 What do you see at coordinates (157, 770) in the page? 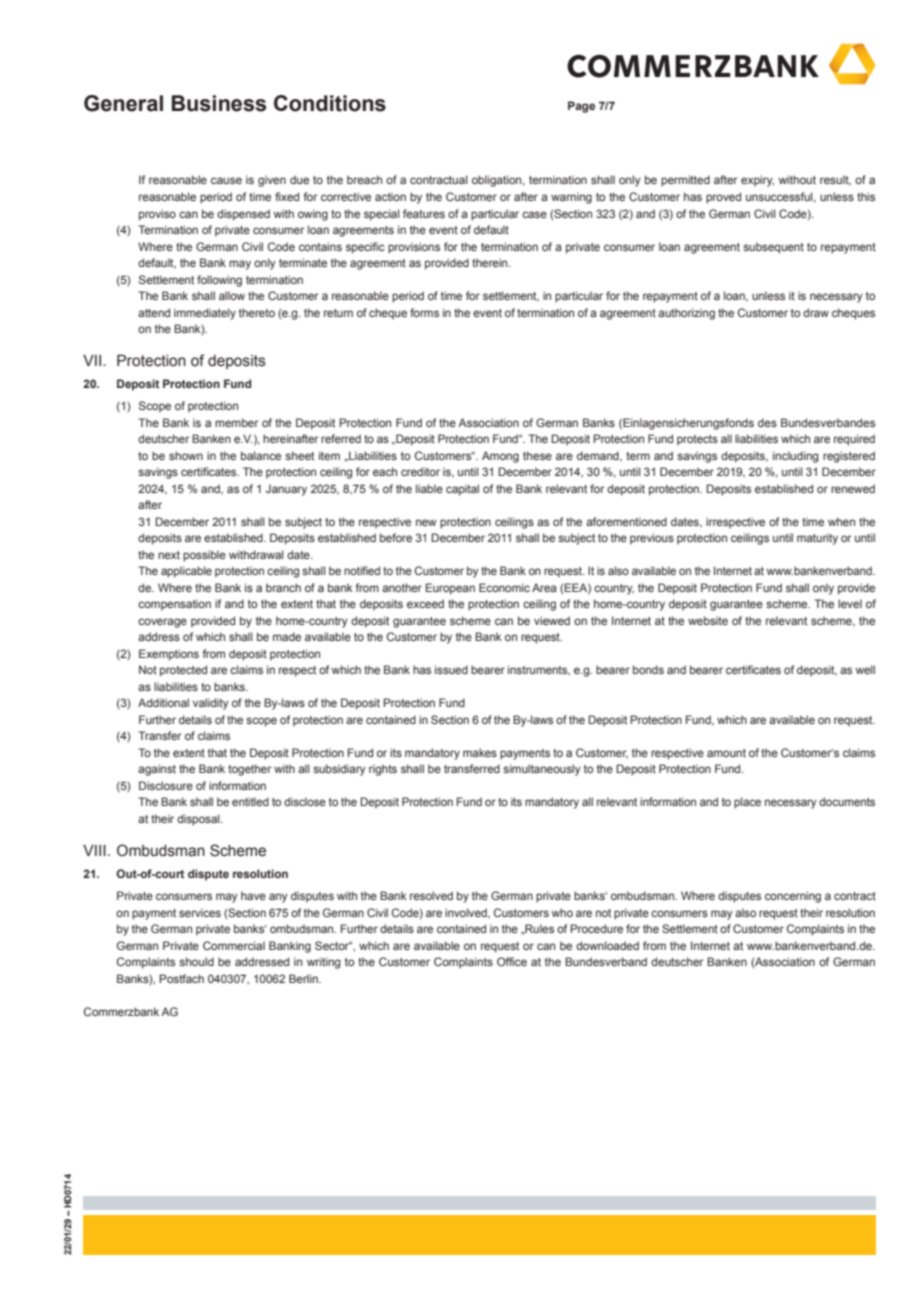
I see `against` at bounding box center [157, 770].
